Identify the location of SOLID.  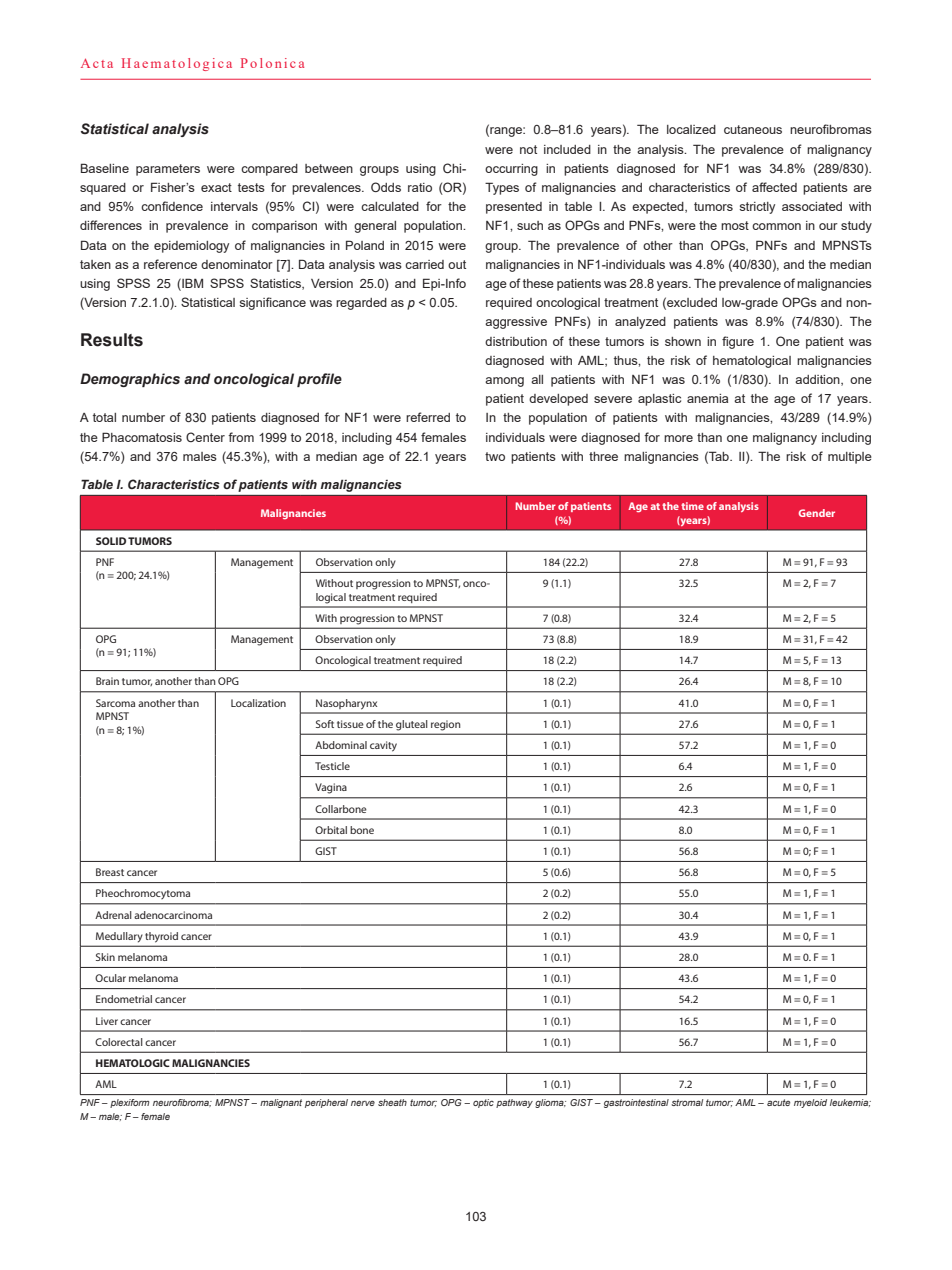
(111, 541).
